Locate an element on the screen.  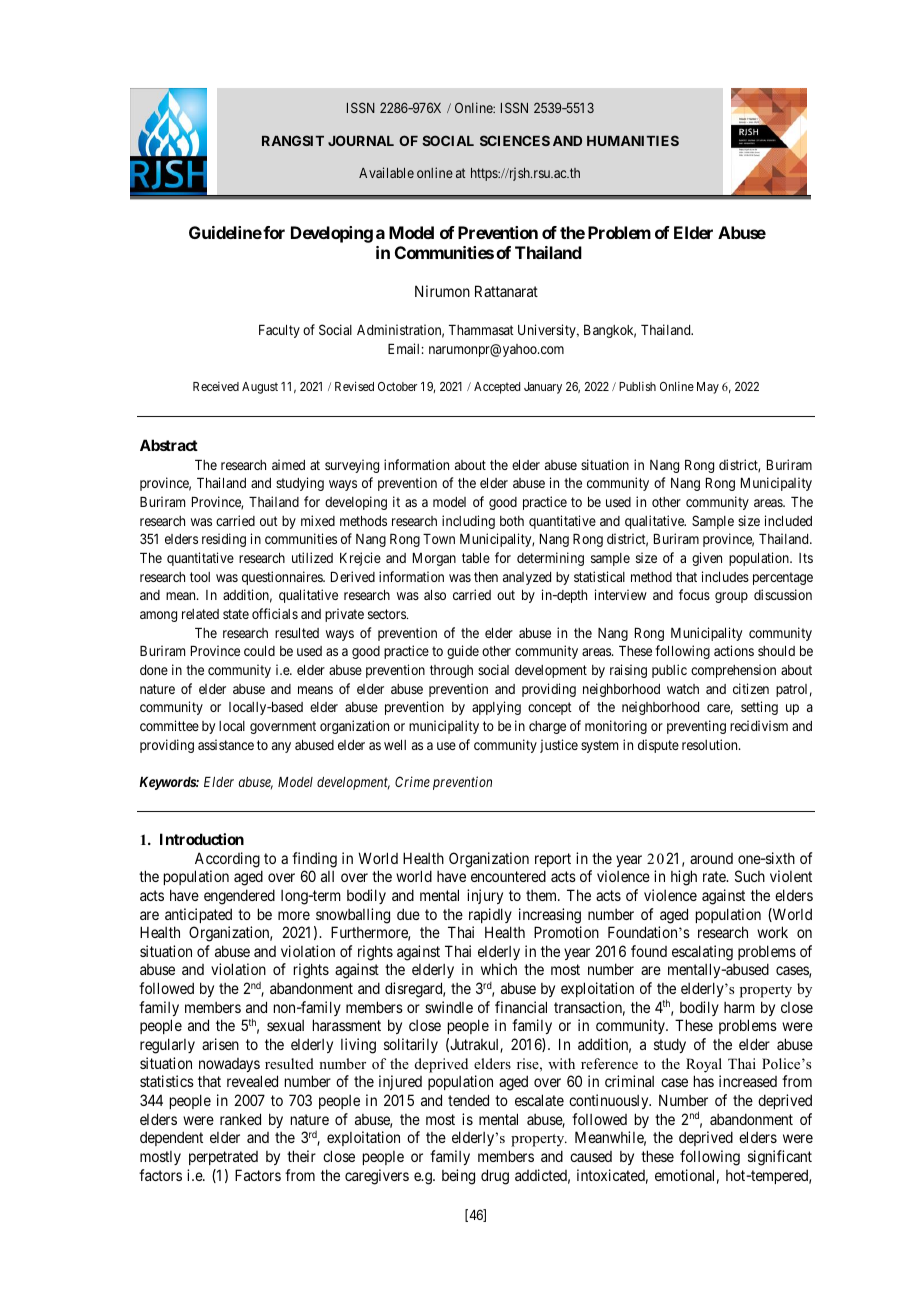
drug is located at coordinates (495, 1177).
